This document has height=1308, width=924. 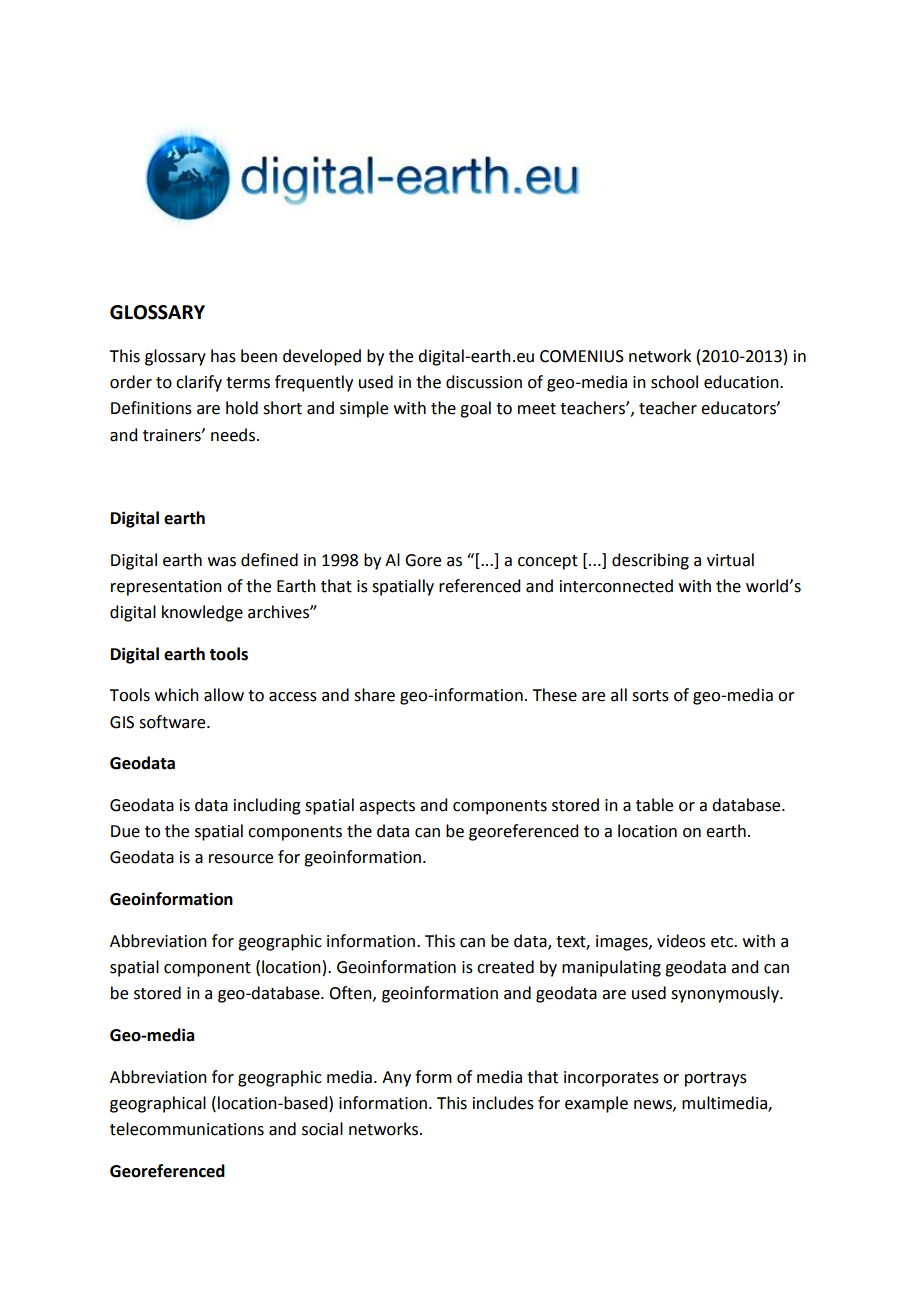 I want to click on telecommunications, so click(x=187, y=1129).
